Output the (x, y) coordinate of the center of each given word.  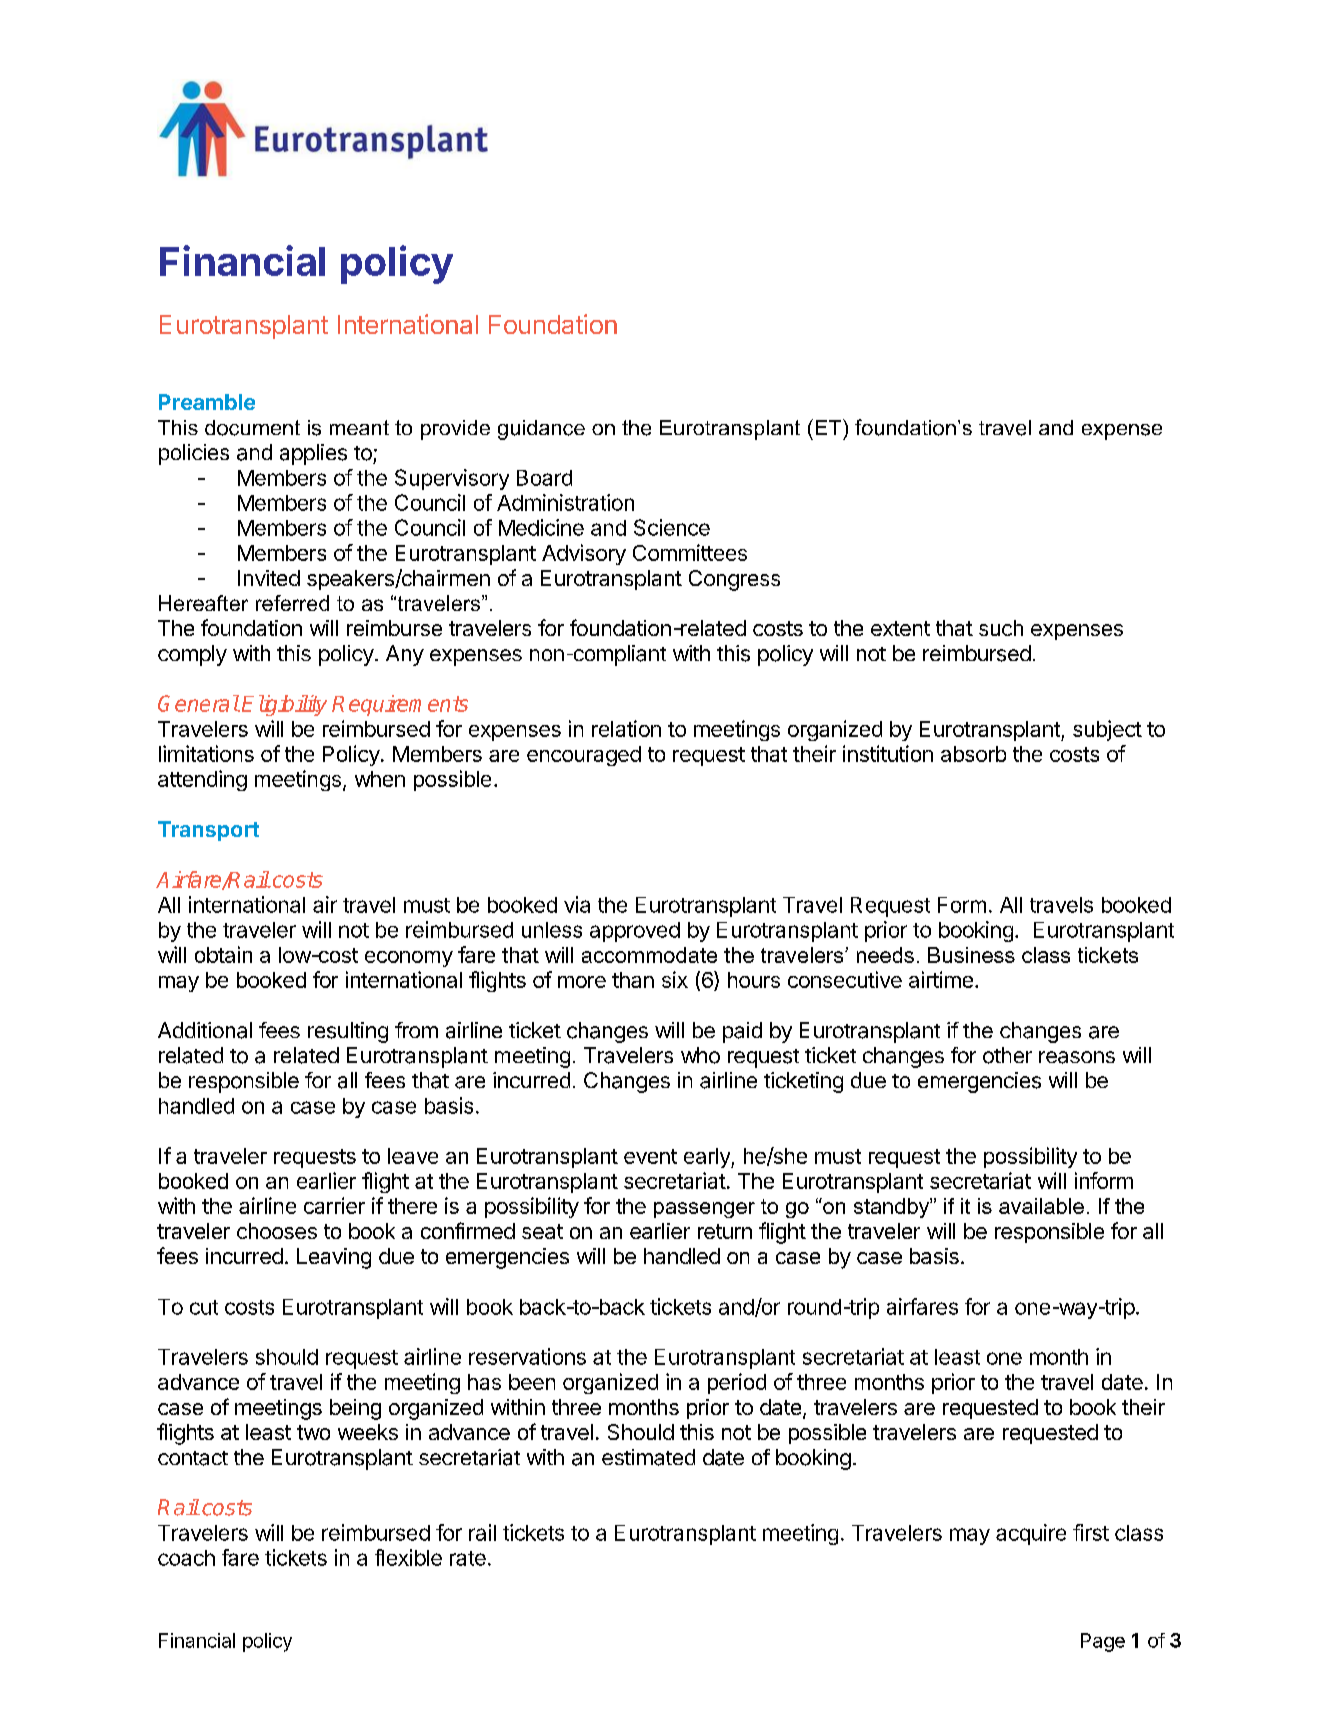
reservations (527, 1356)
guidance (541, 430)
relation (626, 728)
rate (468, 1558)
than (633, 980)
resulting (348, 1032)
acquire (1031, 1534)
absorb (973, 754)
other (1007, 1055)
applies (313, 454)
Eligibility (284, 705)
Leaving (334, 1258)
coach (186, 1558)
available (1041, 1206)
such (1001, 628)
